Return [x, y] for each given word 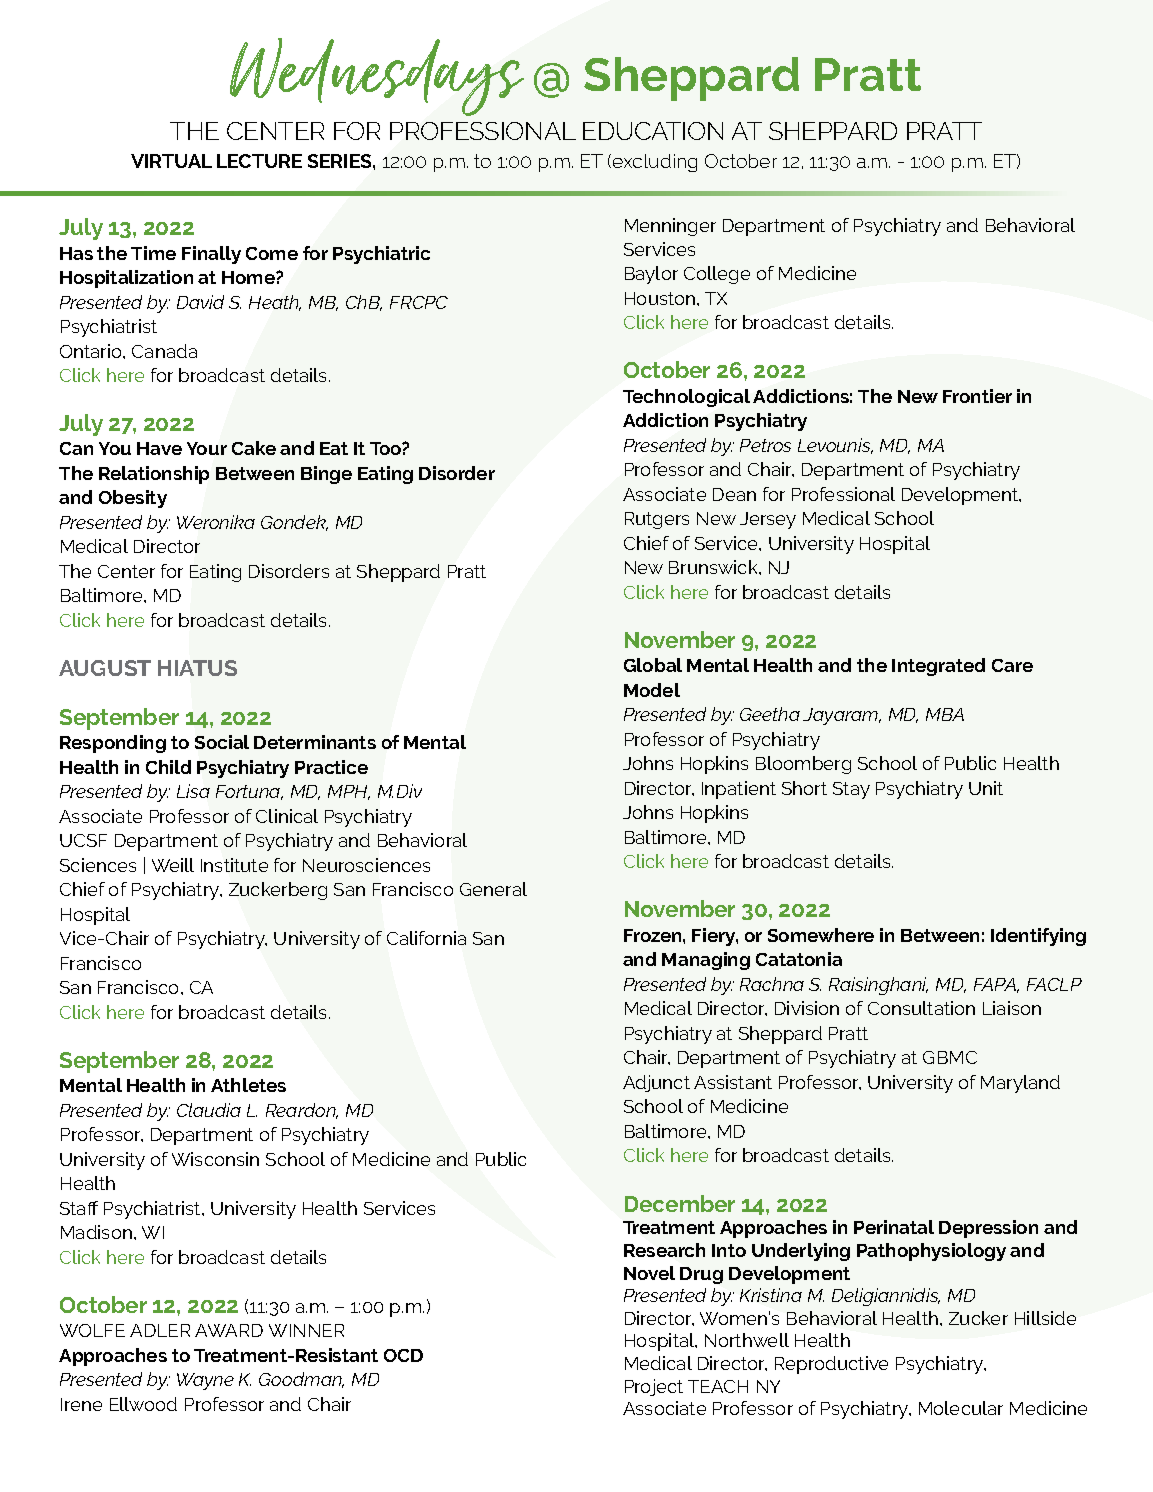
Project [654, 1387]
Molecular [961, 1408]
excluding [655, 163]
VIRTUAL [171, 161]
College [717, 275]
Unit [986, 788]
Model [652, 690]
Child [168, 767]
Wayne [205, 1381]
